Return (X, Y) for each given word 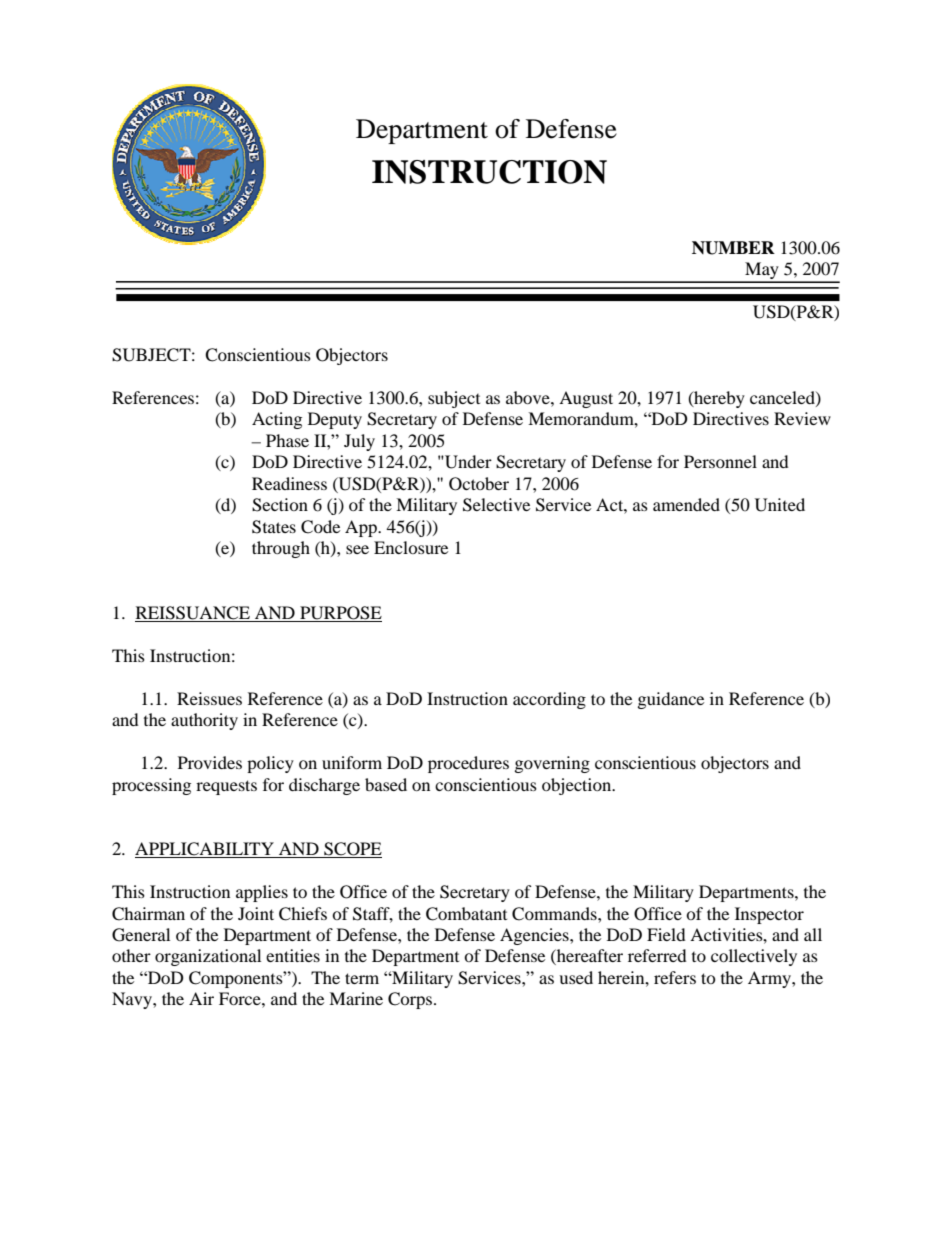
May (762, 272)
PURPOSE (341, 613)
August (586, 399)
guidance (671, 700)
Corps (410, 1000)
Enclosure (411, 547)
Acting (277, 420)
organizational (208, 957)
